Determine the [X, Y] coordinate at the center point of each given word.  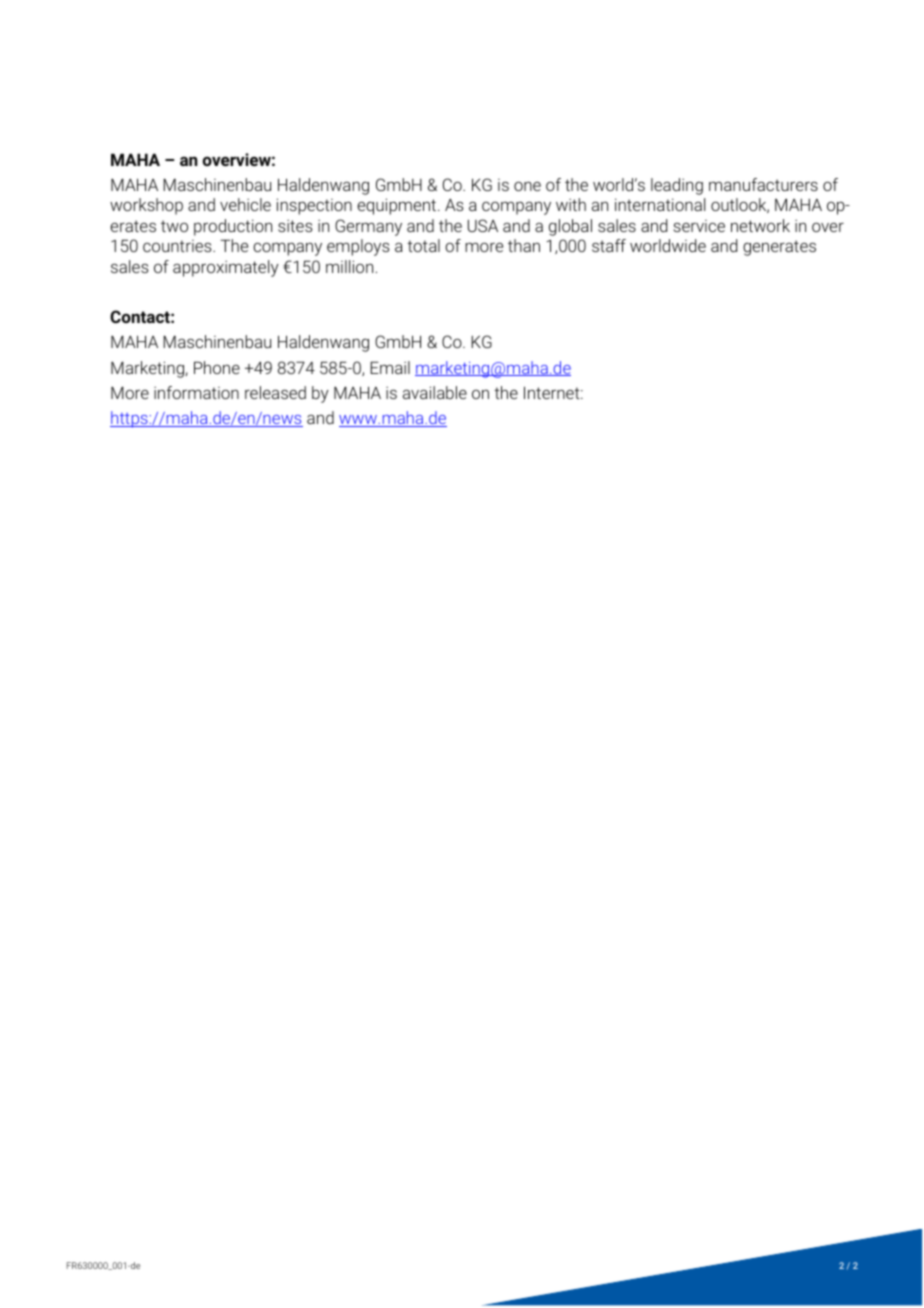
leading [677, 186]
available [435, 392]
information [196, 392]
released [275, 392]
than [524, 245]
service [699, 226]
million [349, 266]
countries [178, 246]
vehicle [245, 204]
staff [609, 245]
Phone [217, 367]
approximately [226, 268]
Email [390, 367]
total [423, 245]
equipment [398, 206]
